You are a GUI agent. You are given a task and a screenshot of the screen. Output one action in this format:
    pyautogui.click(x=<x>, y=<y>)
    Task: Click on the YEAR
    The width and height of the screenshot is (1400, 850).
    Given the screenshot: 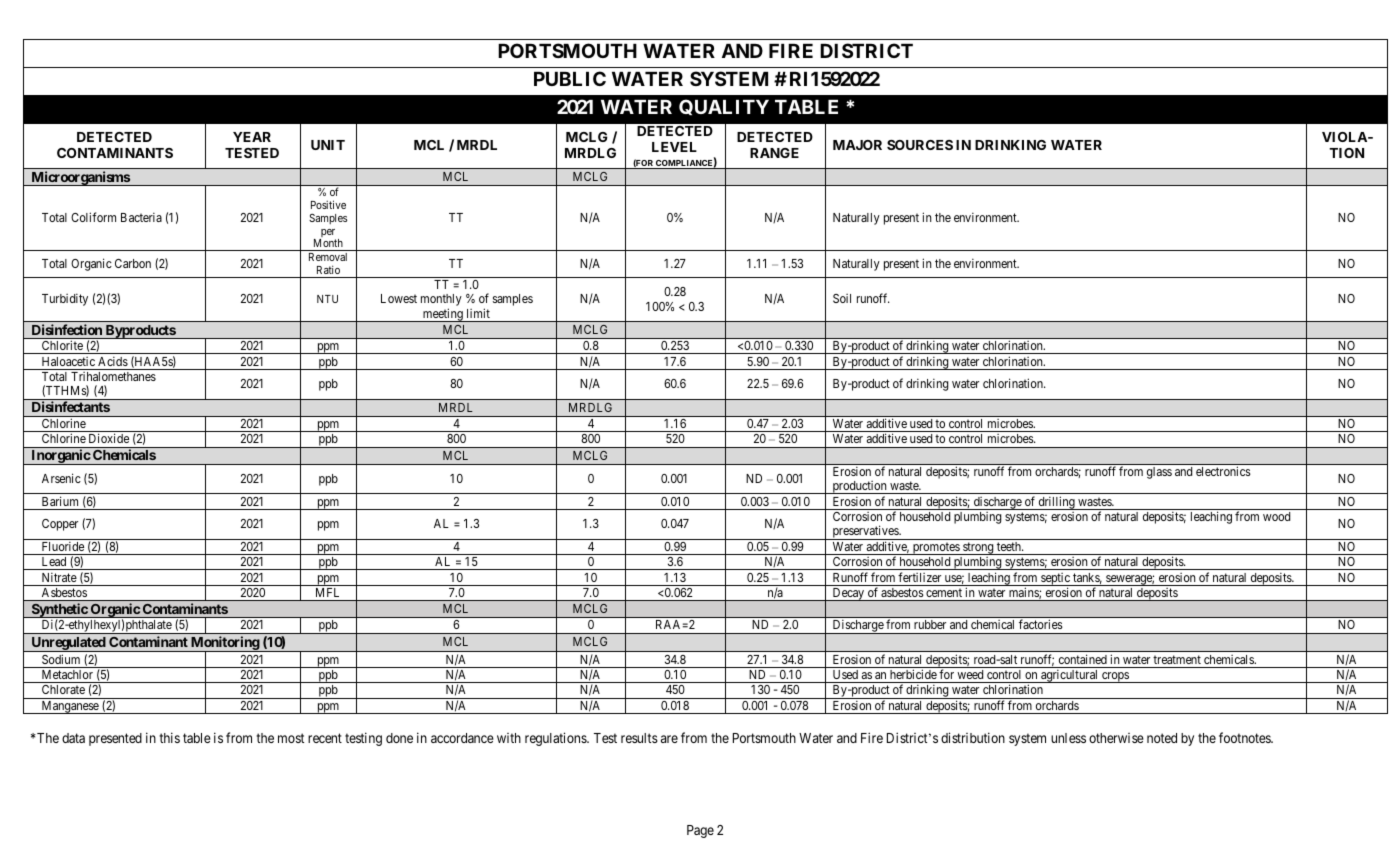 What is the action you would take?
    pyautogui.click(x=252, y=137)
